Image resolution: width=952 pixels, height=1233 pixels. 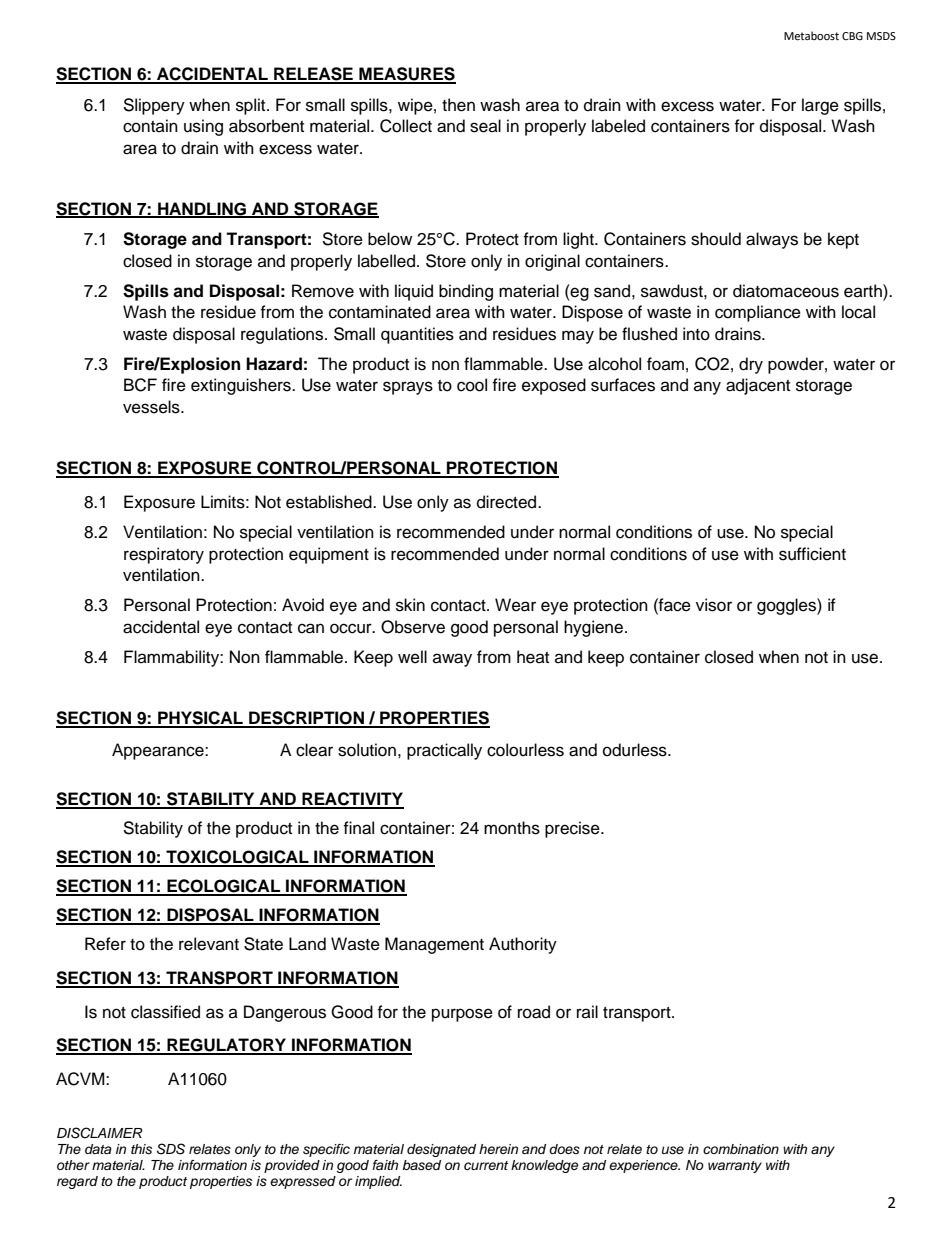 I want to click on Appearance, so click(x=159, y=751).
